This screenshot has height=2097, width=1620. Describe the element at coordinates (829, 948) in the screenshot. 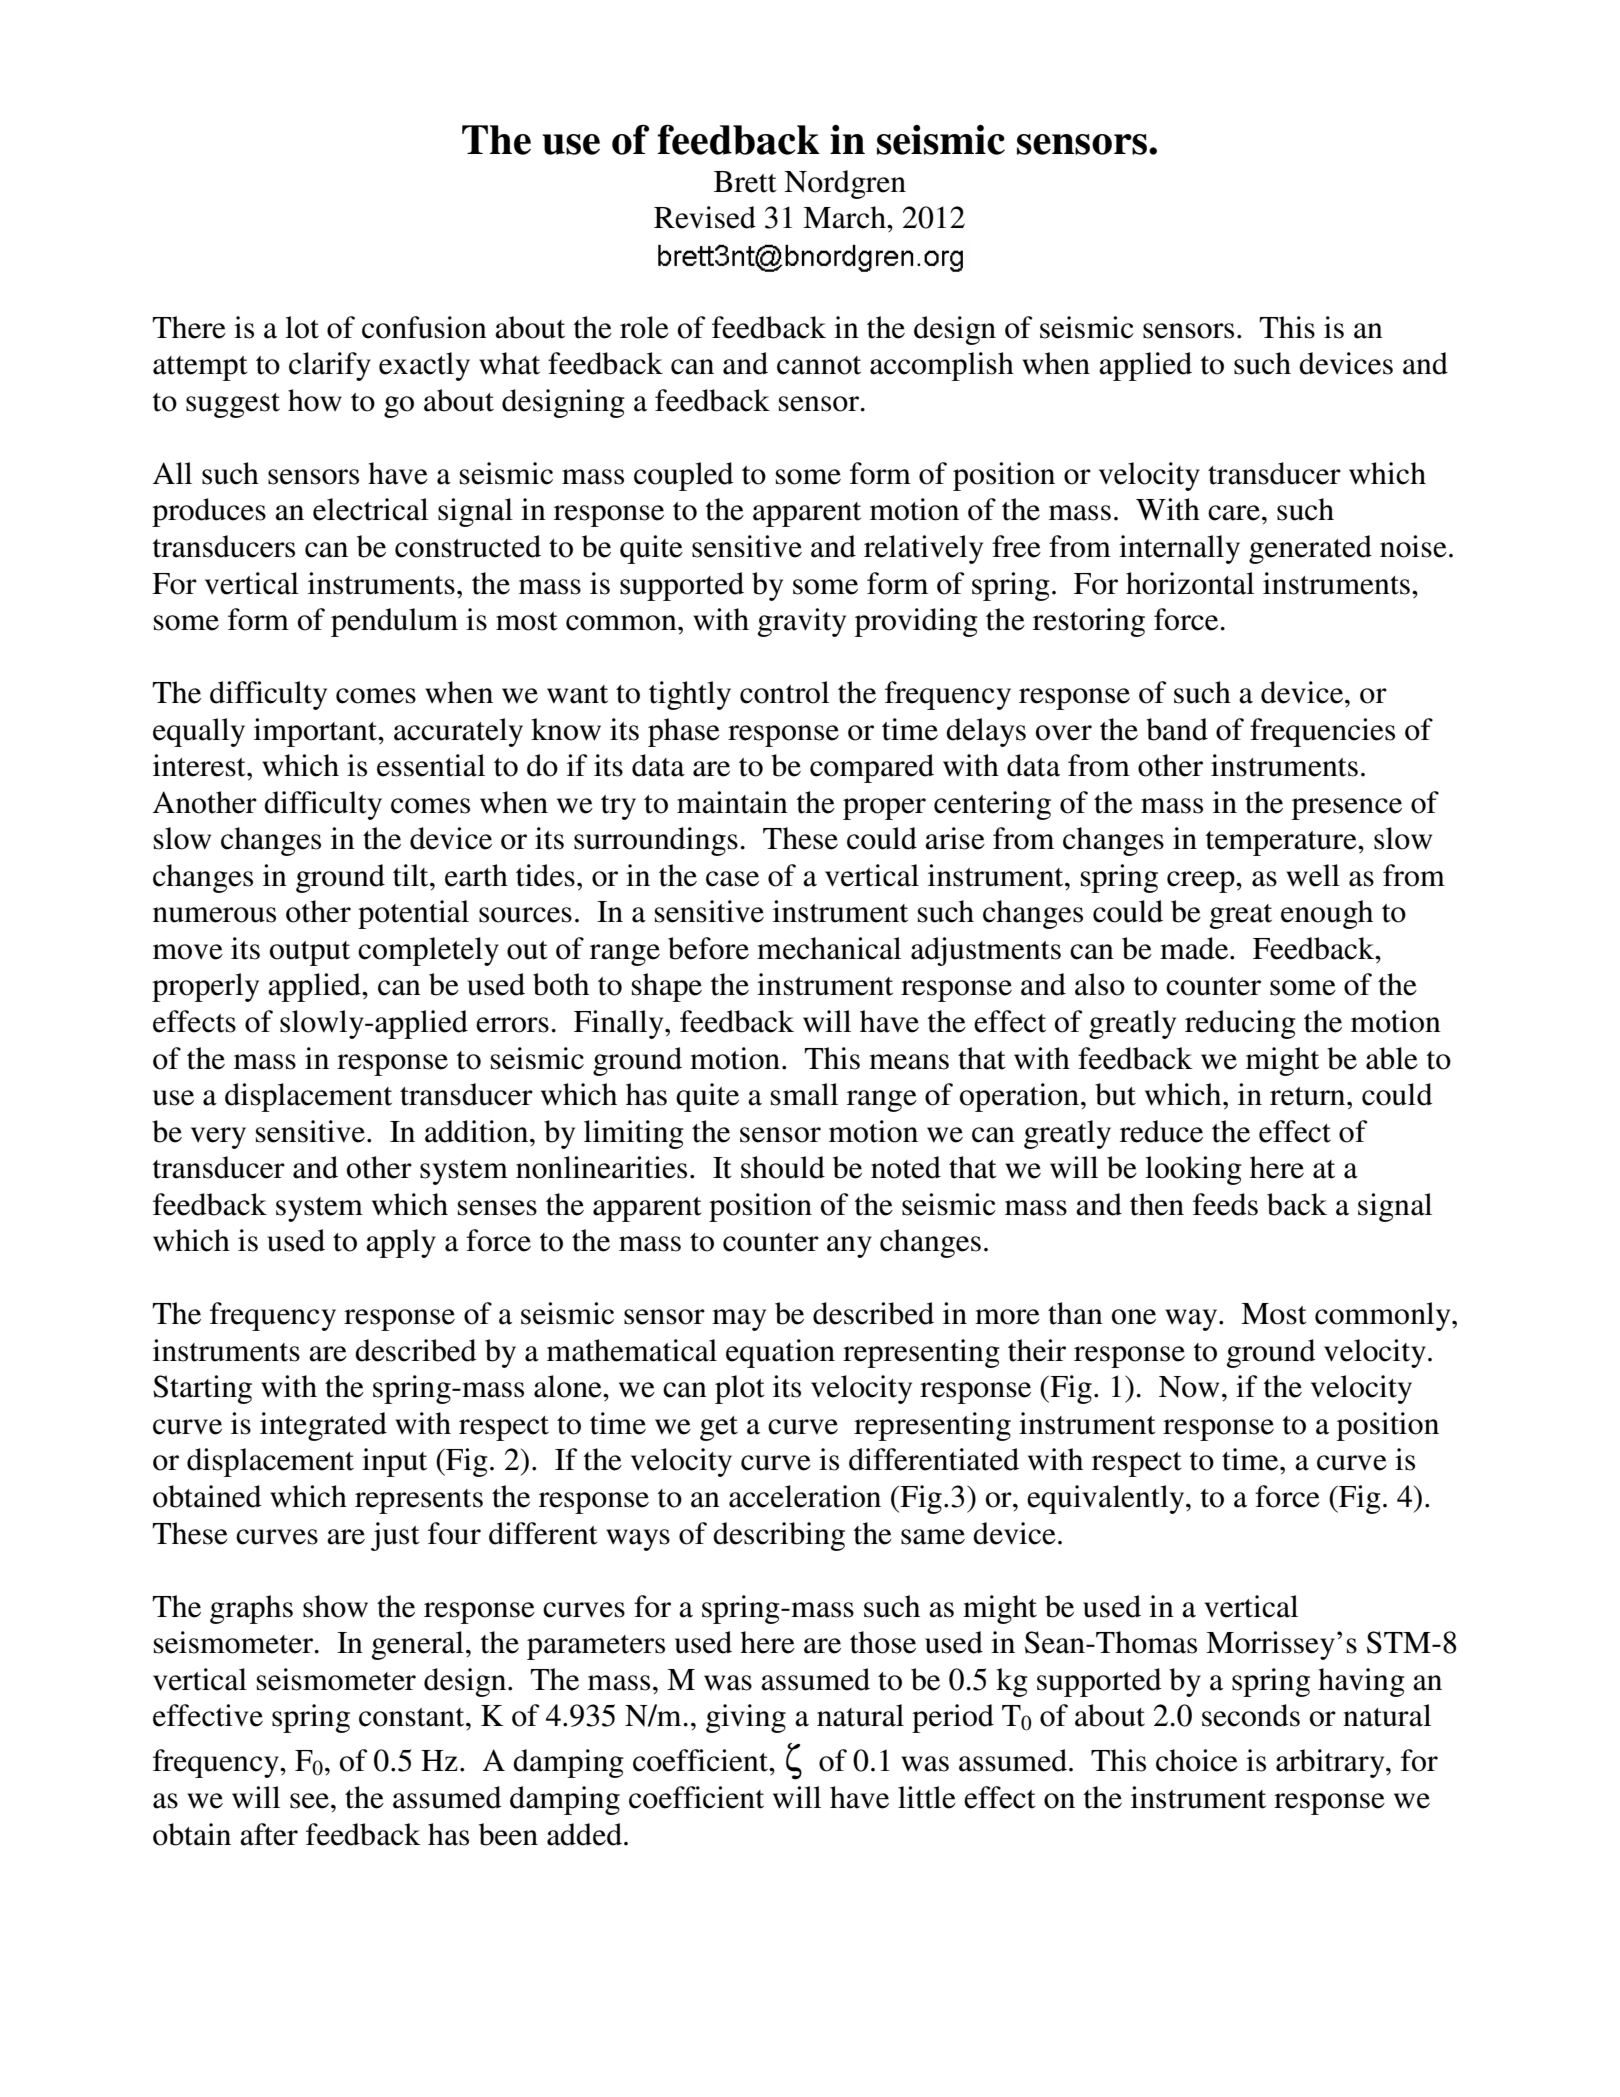

I see `mechanical` at that location.
